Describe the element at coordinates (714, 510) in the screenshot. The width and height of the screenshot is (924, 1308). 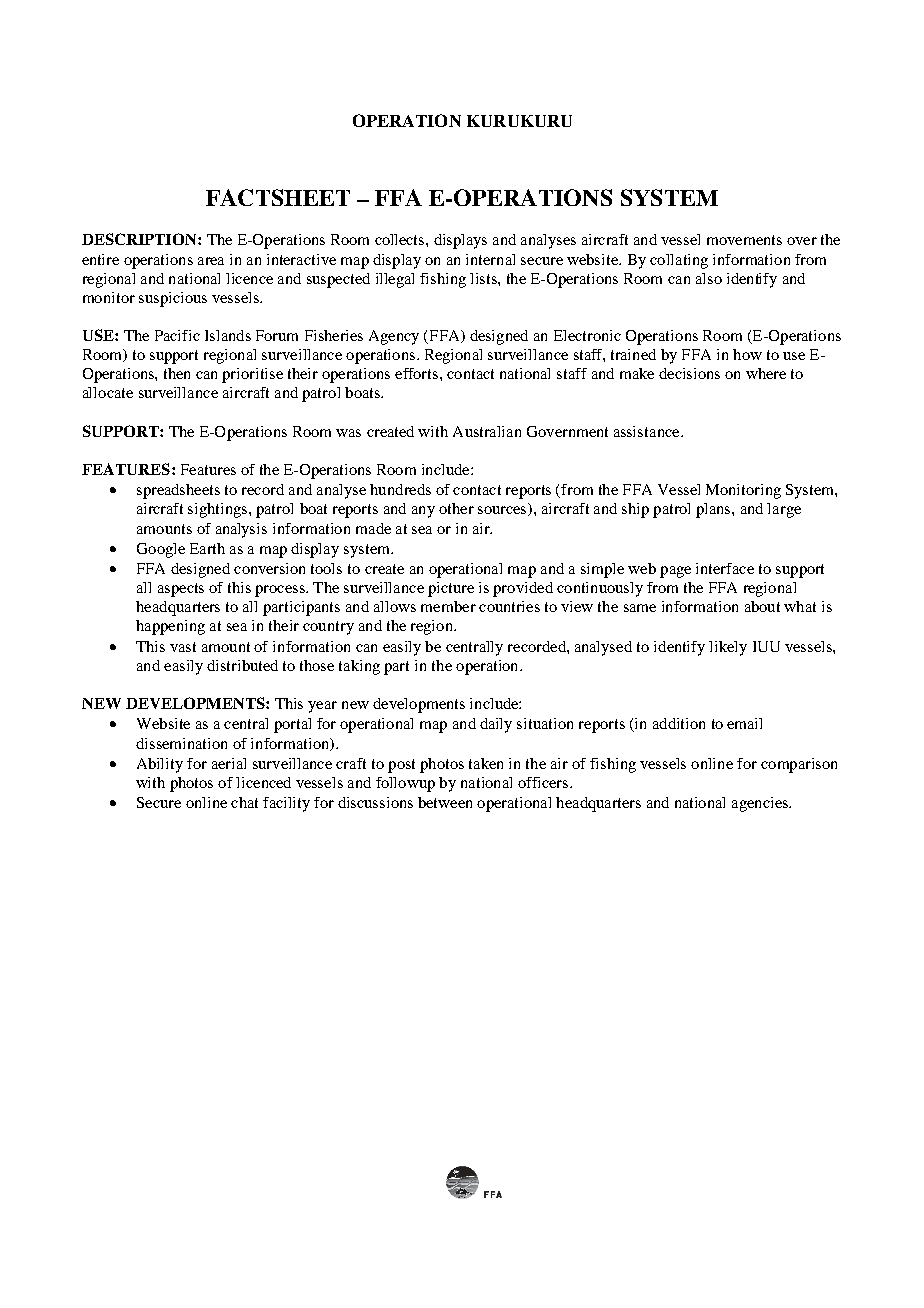
I see `plans` at that location.
